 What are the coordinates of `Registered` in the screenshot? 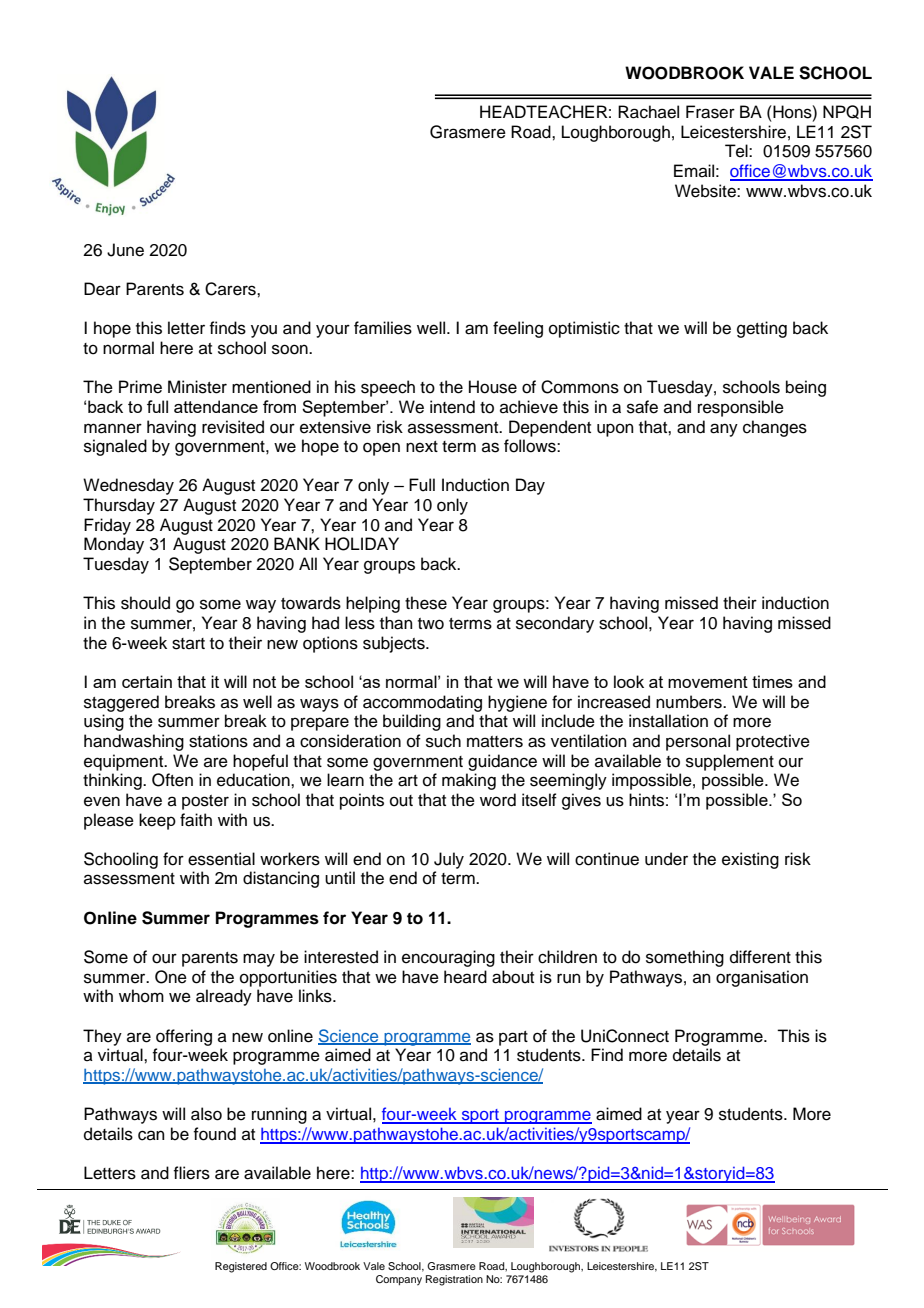 It's located at (241, 1267).
